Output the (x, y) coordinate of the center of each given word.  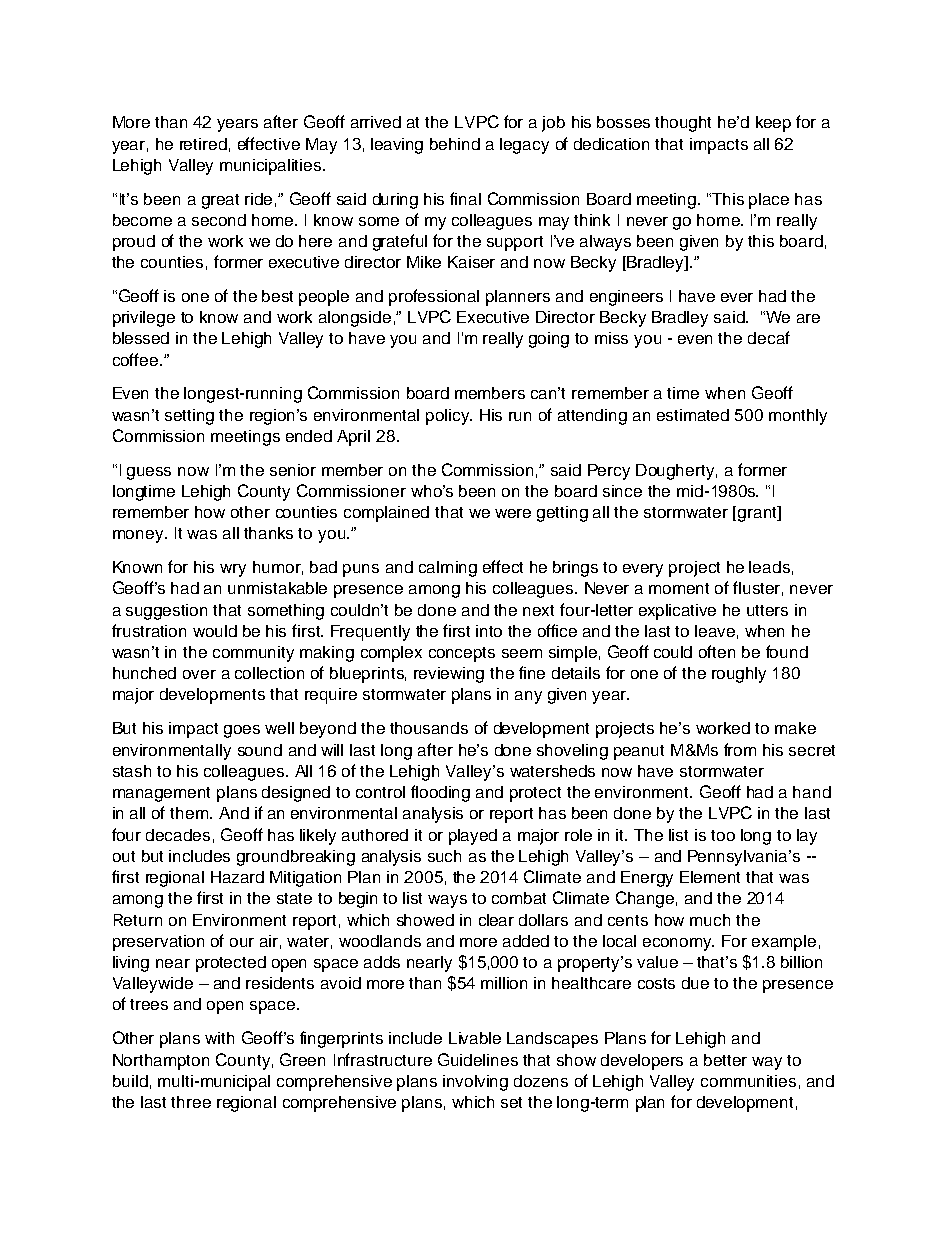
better (725, 1060)
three (191, 1102)
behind (455, 144)
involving (475, 1083)
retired (203, 144)
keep (773, 124)
